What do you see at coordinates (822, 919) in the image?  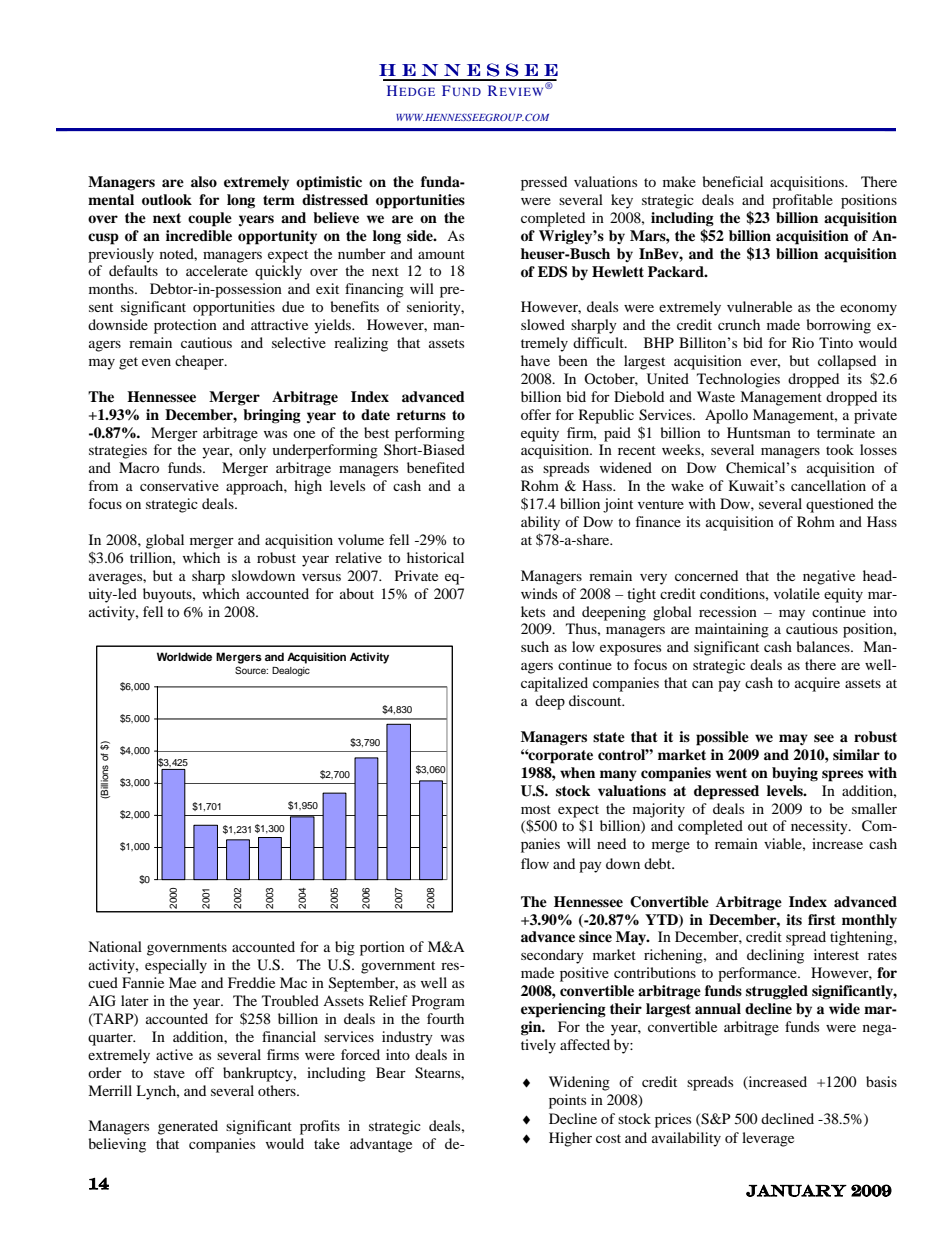 I see `first` at bounding box center [822, 919].
